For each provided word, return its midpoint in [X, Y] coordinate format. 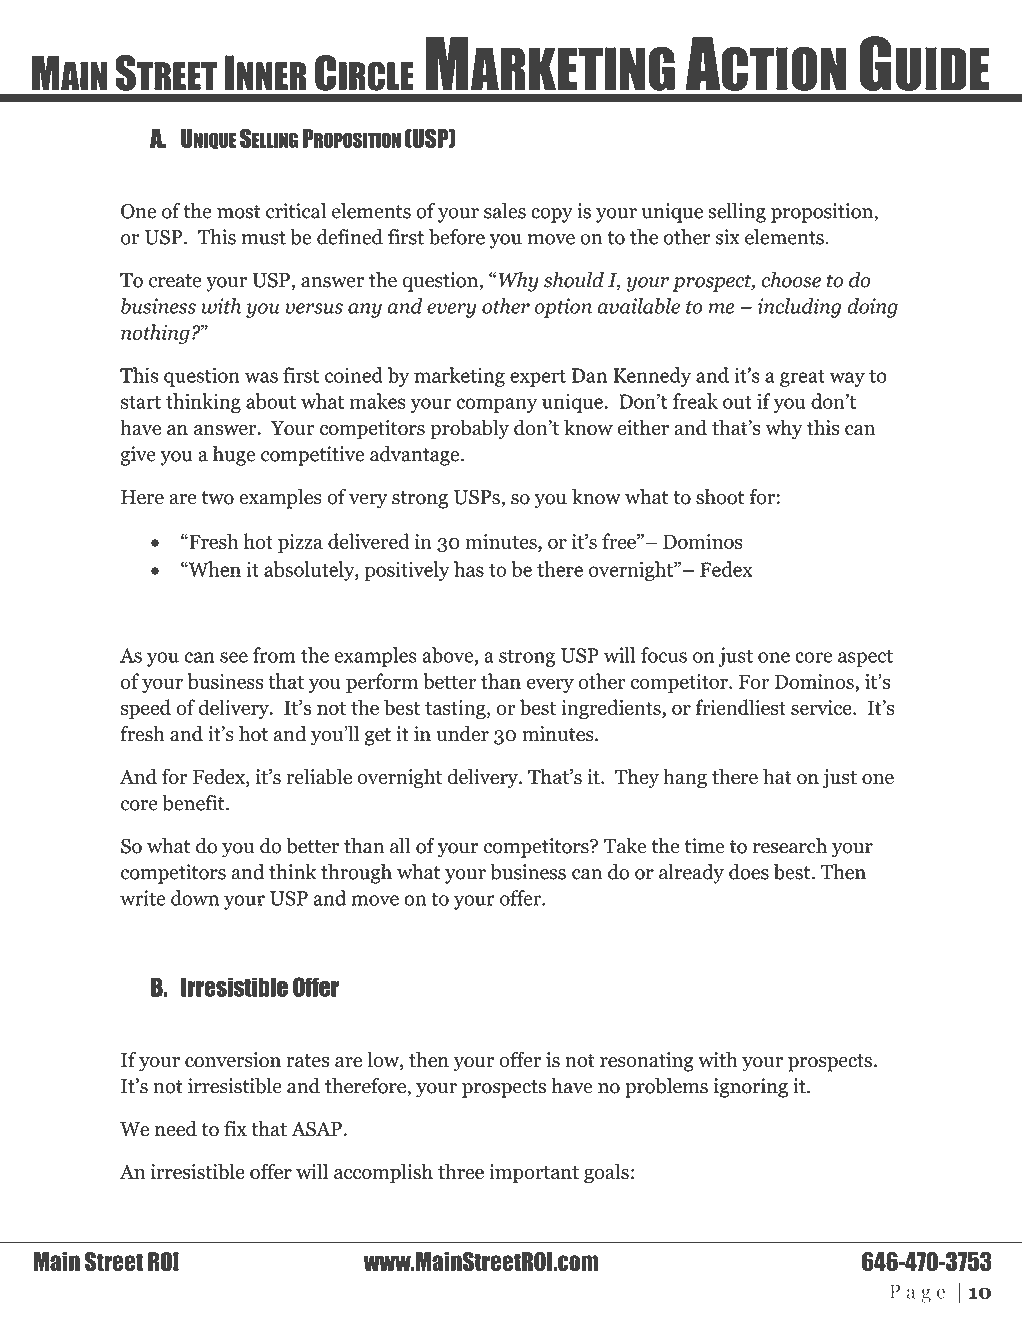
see [234, 657]
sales [505, 211]
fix [235, 1128]
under [462, 734]
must [264, 238]
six [728, 237]
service [822, 707]
